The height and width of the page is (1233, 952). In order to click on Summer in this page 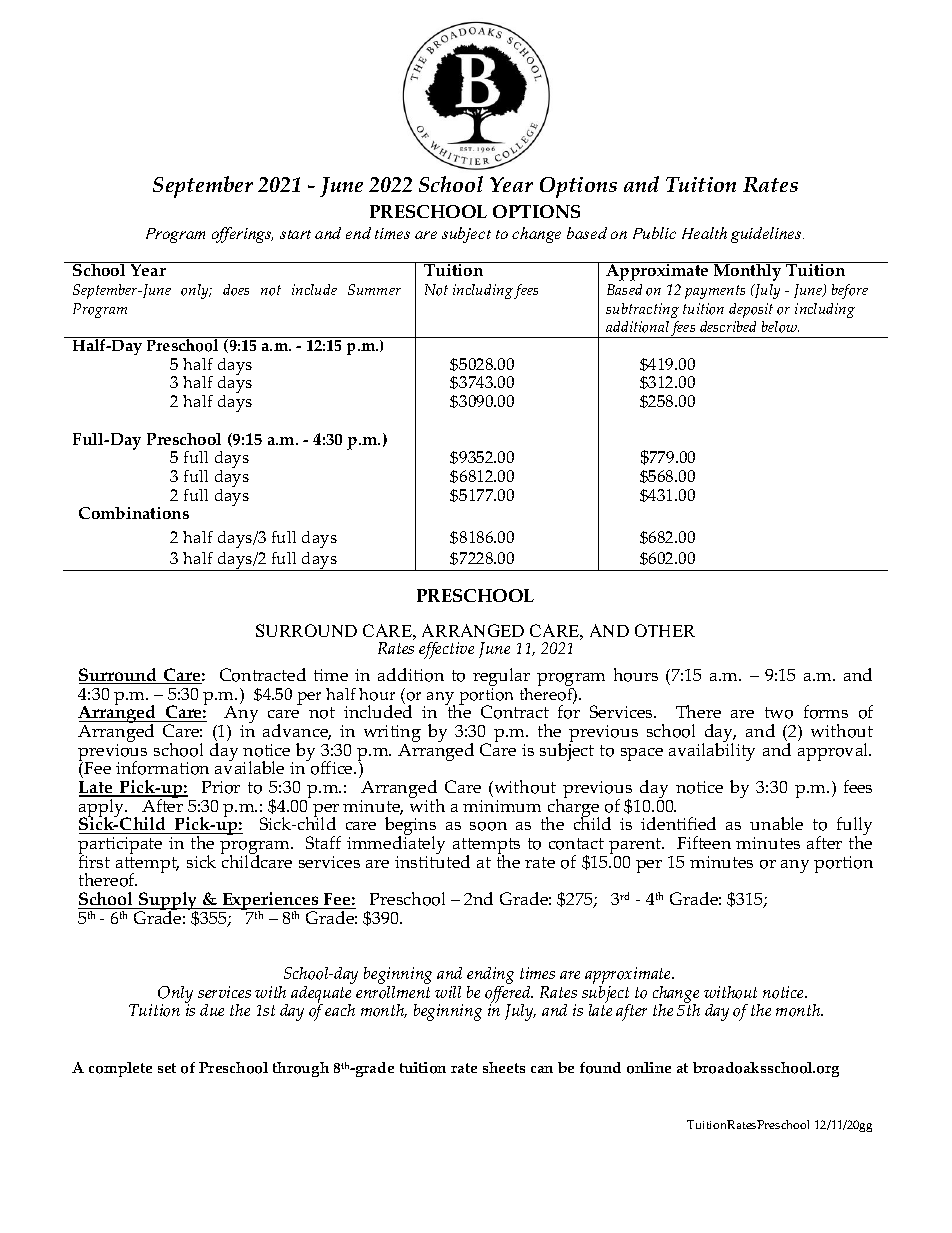, I will do `click(374, 289)`.
